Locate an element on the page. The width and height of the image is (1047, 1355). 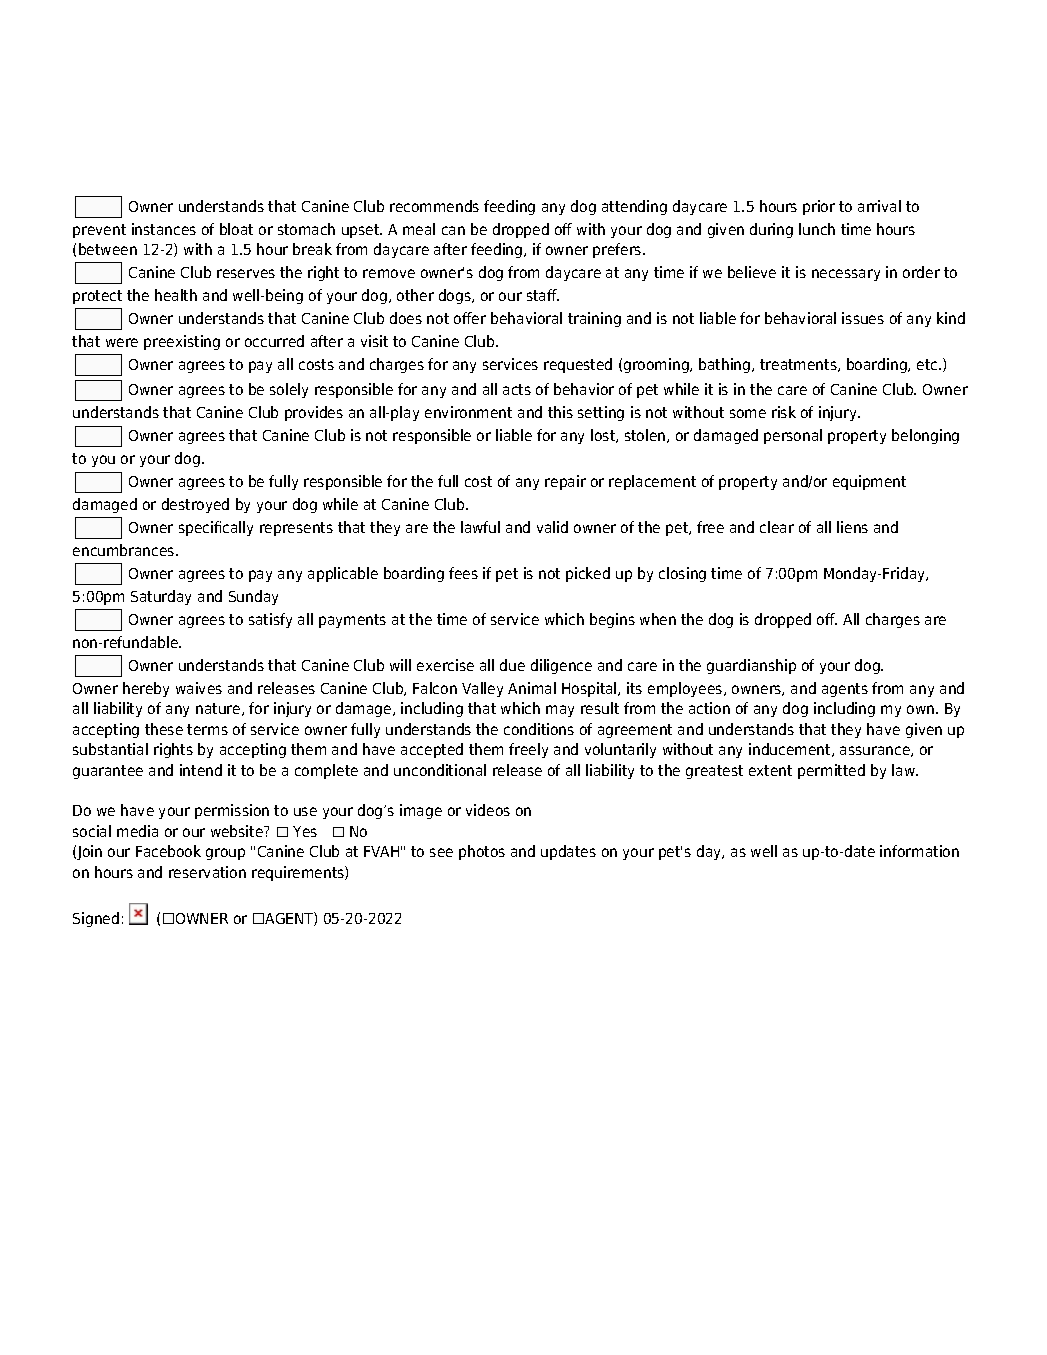
instances is located at coordinates (164, 229).
